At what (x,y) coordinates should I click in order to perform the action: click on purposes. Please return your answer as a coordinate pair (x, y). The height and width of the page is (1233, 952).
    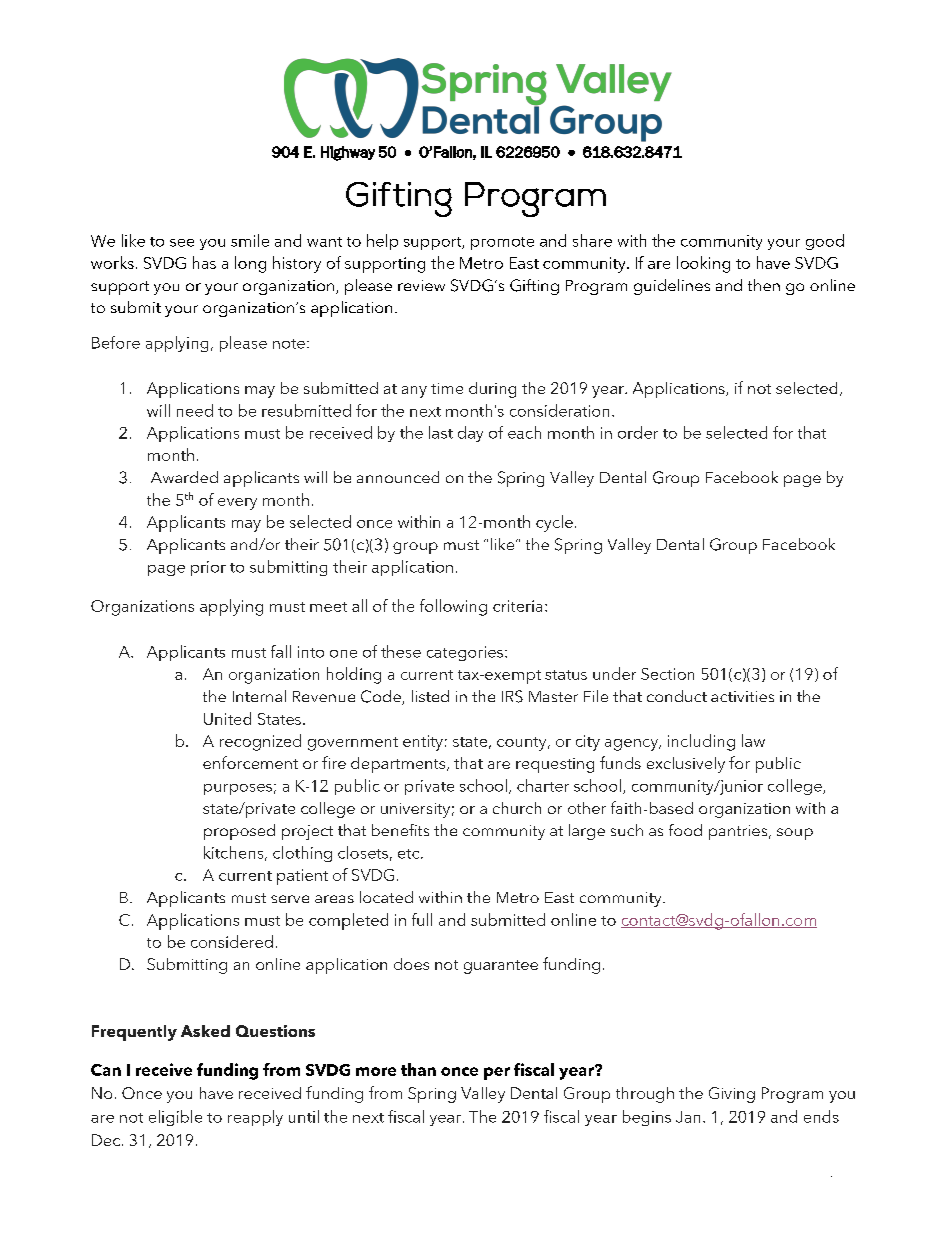
    Looking at the image, I should click on (238, 789).
